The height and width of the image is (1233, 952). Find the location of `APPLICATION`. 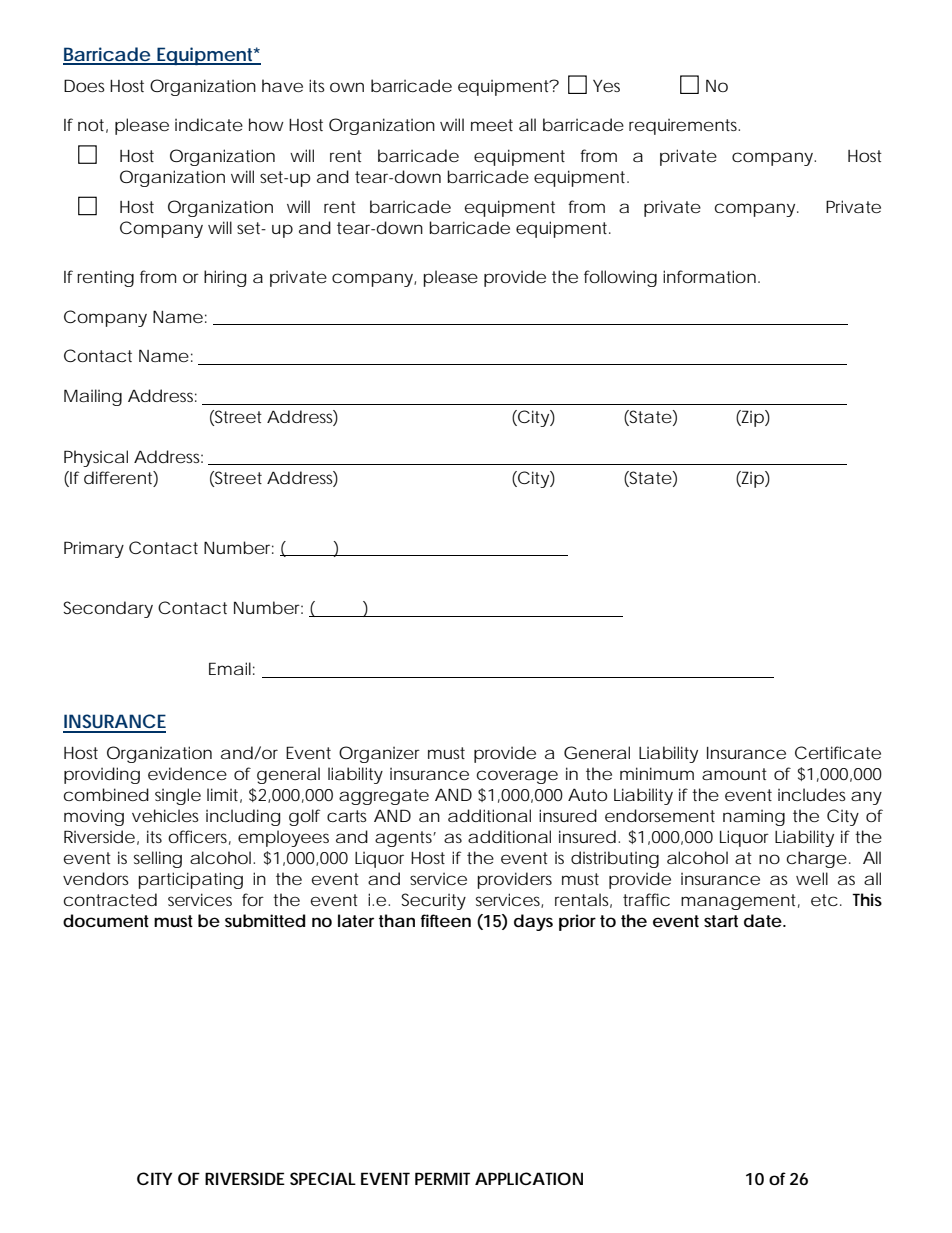

APPLICATION is located at coordinates (529, 1178).
